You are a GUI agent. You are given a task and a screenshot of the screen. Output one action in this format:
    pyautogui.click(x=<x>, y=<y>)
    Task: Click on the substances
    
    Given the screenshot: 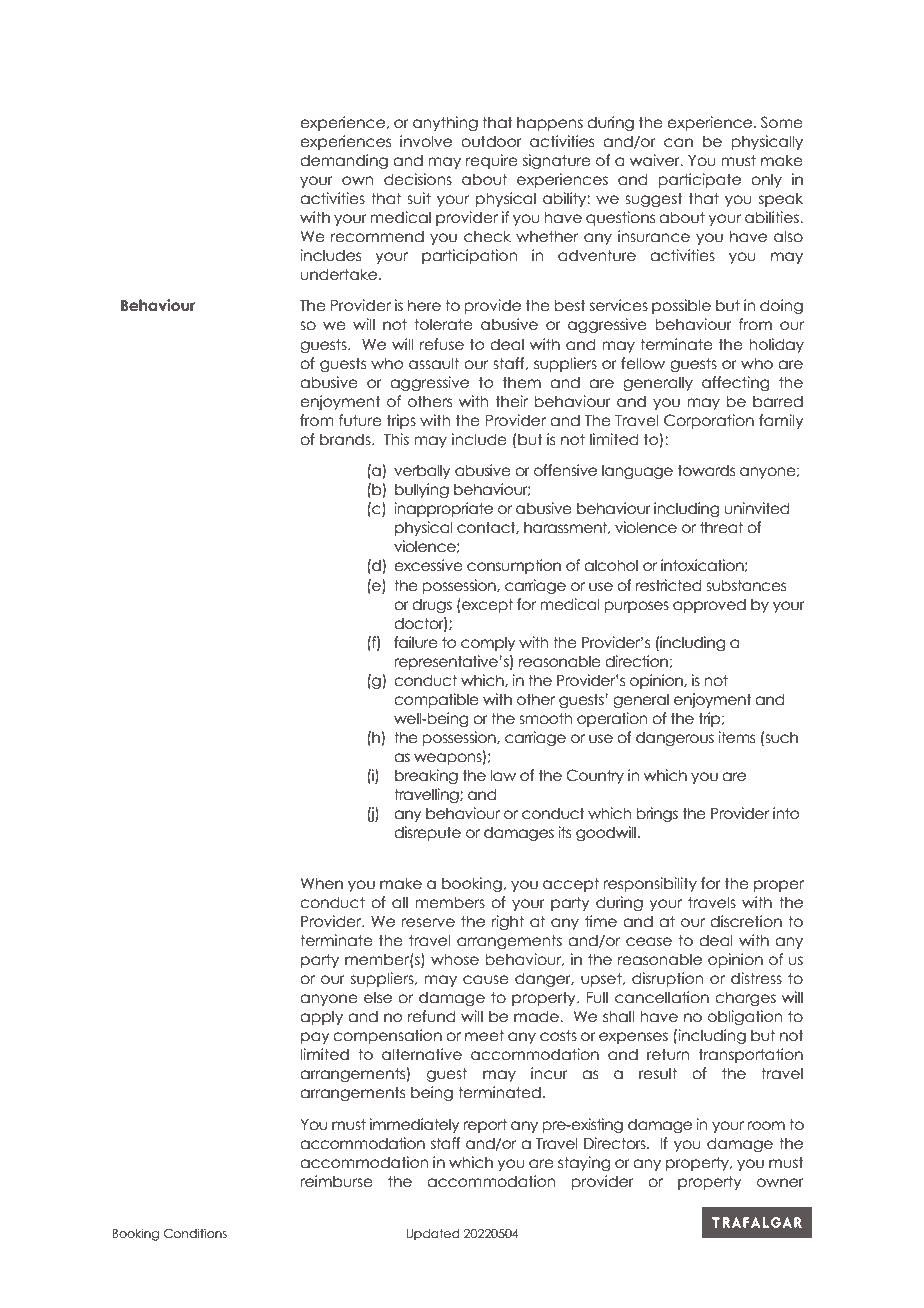 What is the action you would take?
    pyautogui.click(x=746, y=585)
